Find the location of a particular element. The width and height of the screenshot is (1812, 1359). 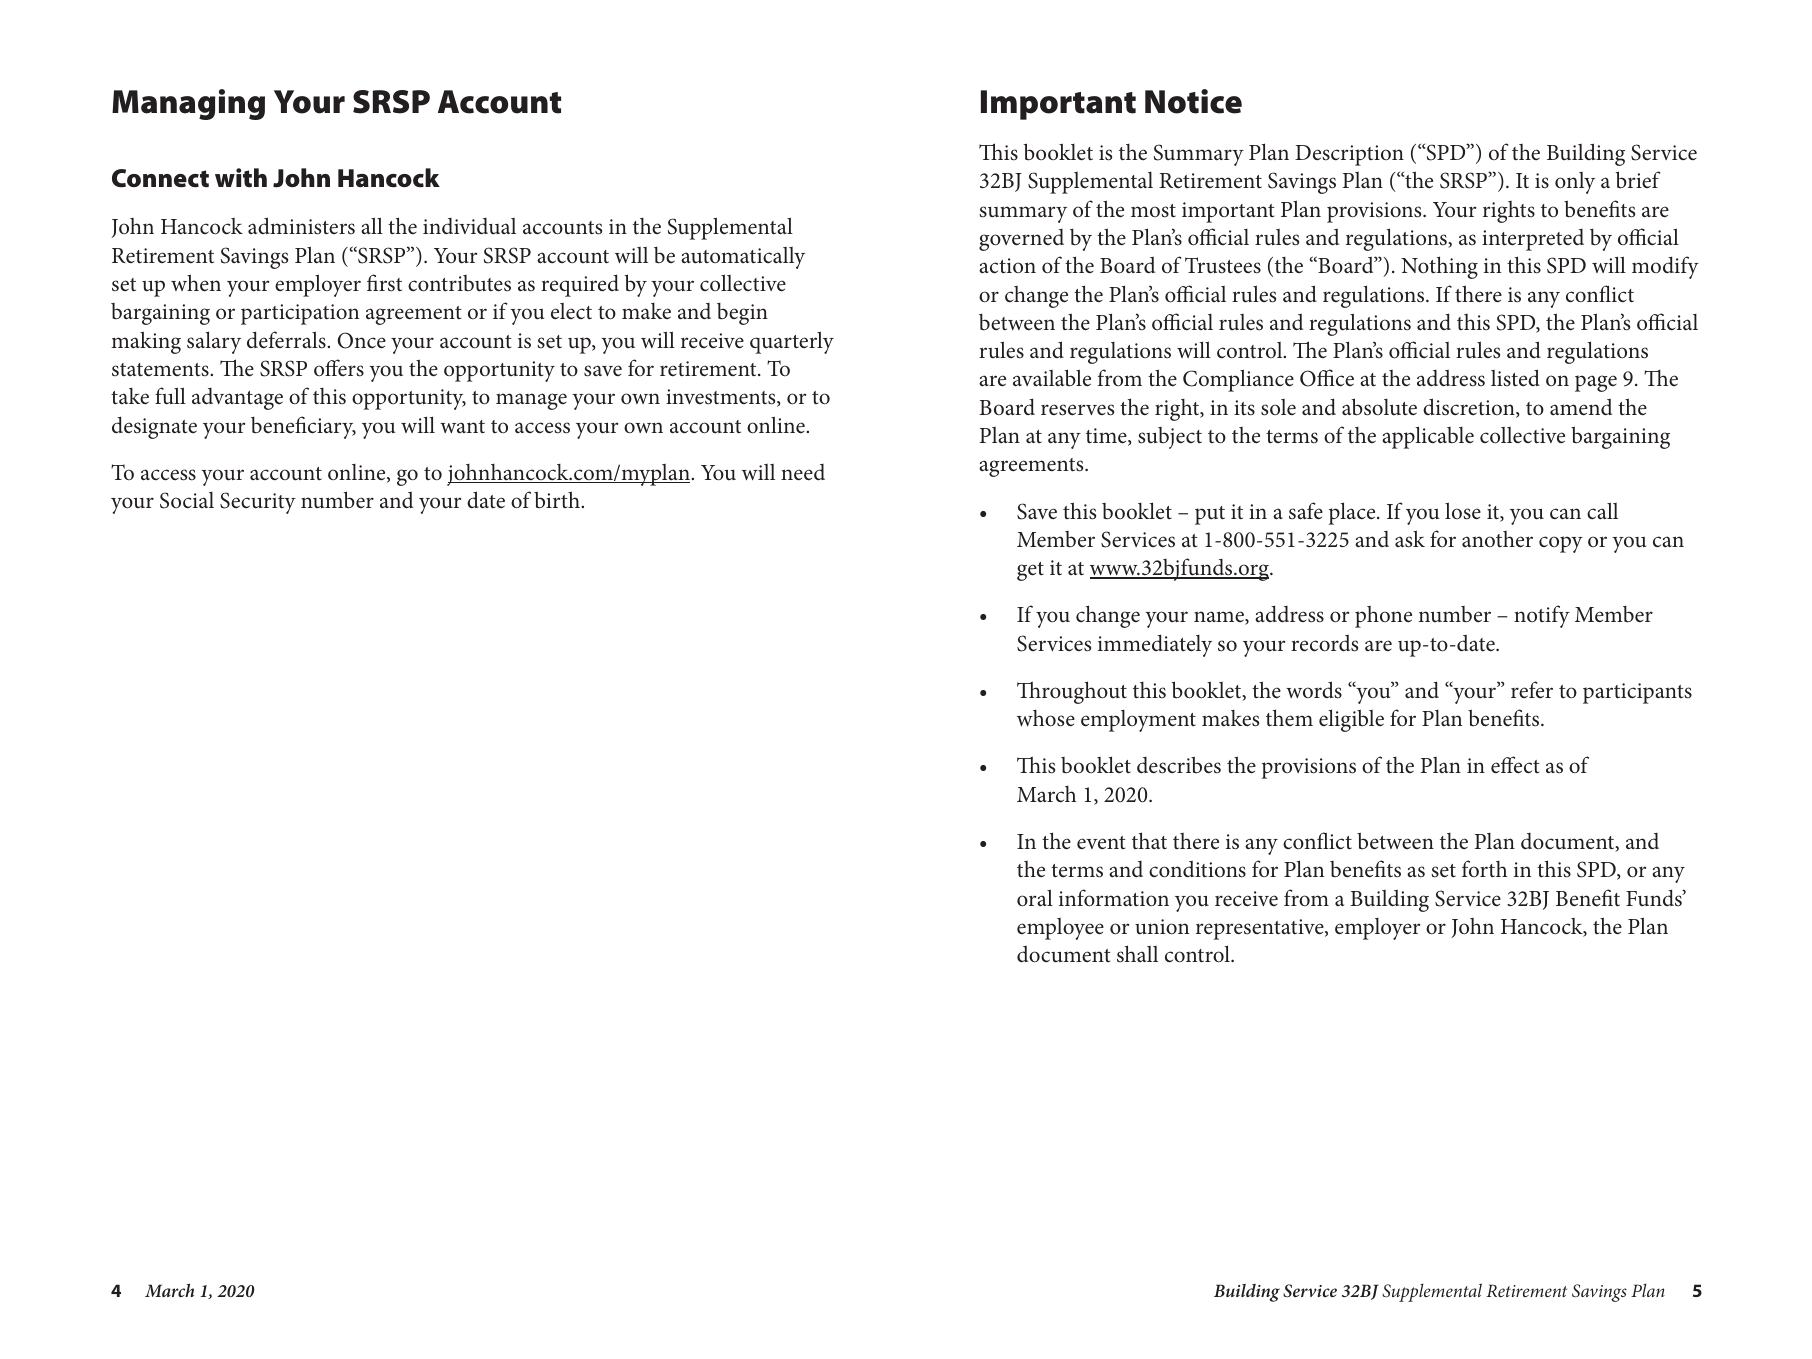

Description is located at coordinates (1349, 155).
